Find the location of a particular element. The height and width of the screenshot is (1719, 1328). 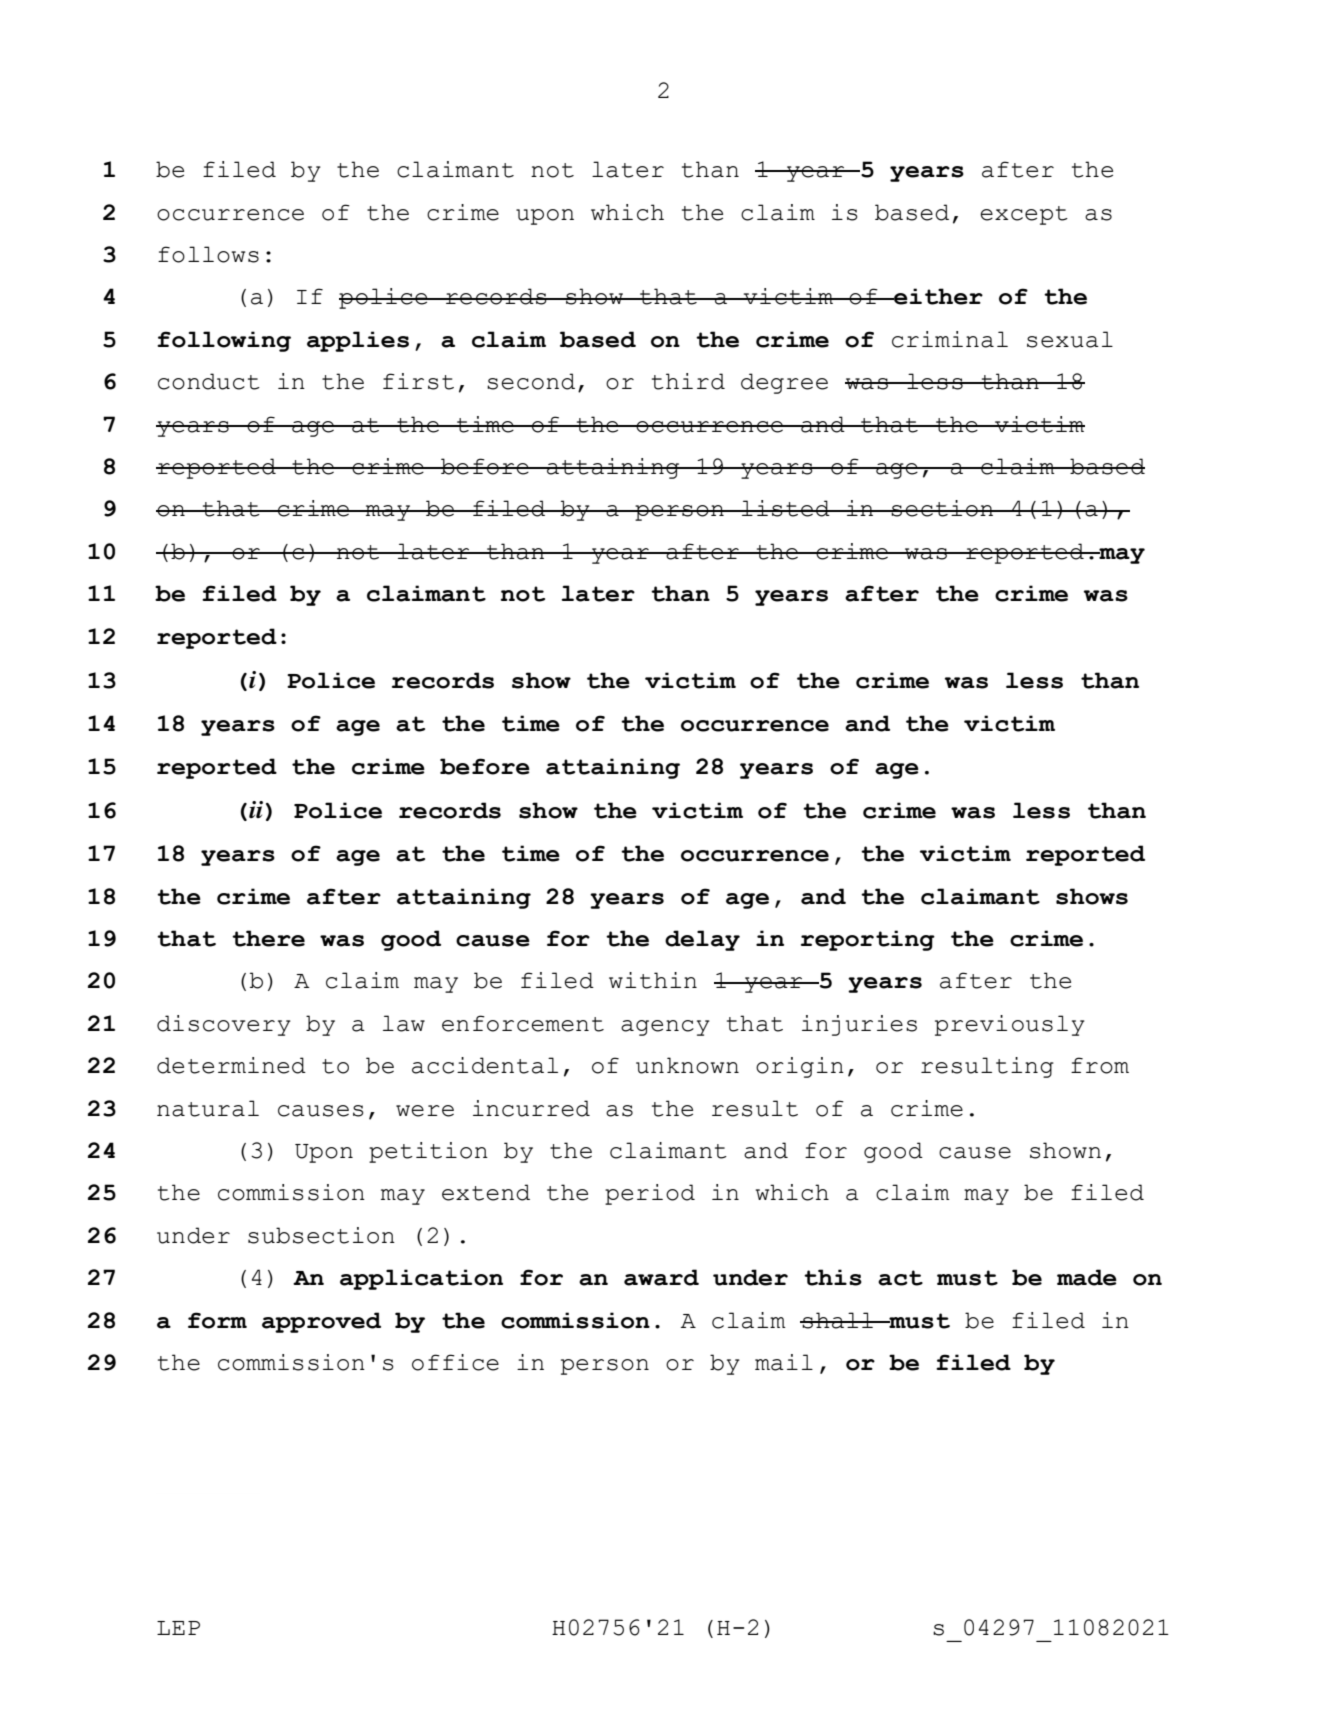

approved is located at coordinates (321, 1322).
